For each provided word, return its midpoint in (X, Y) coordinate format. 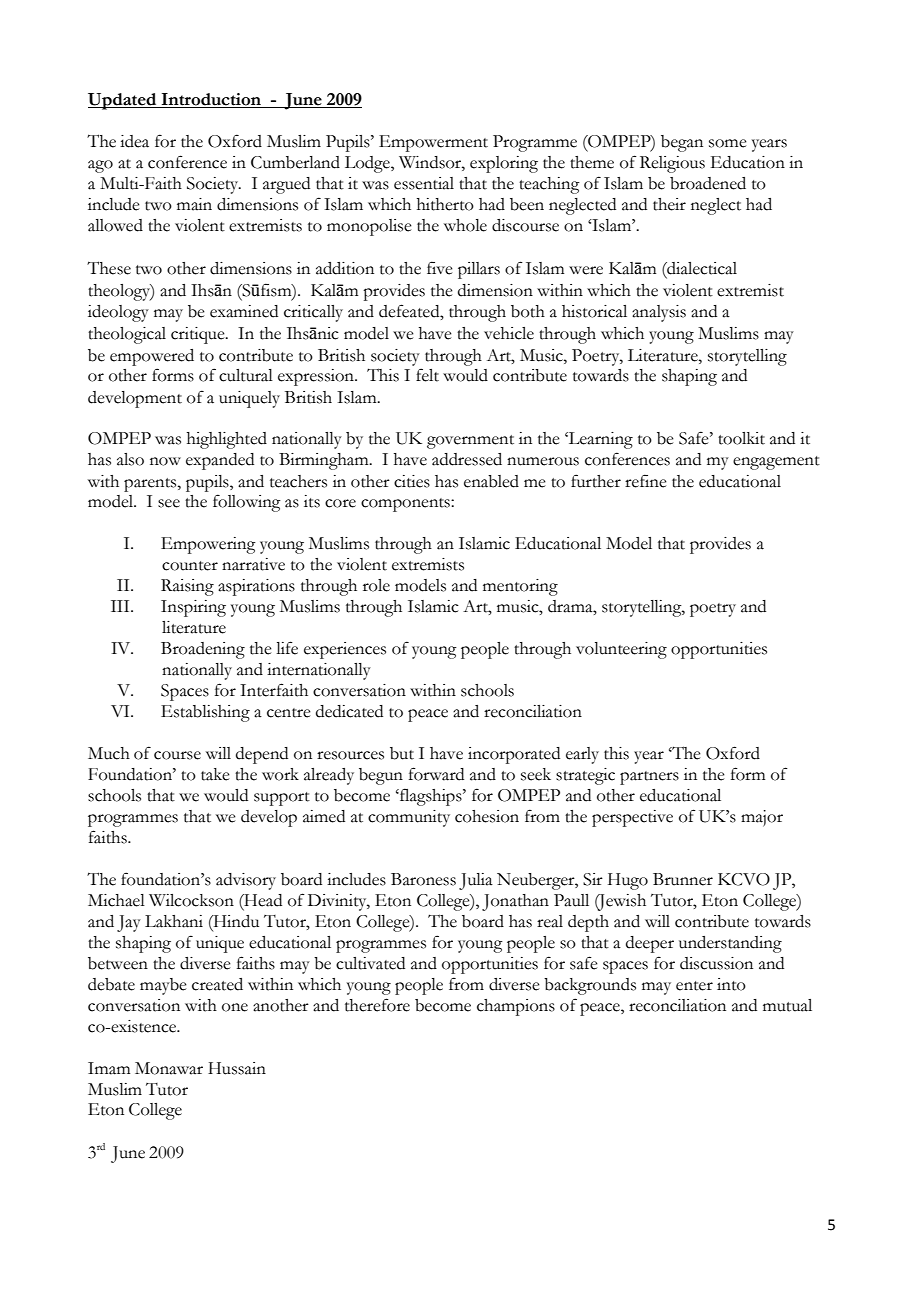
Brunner (683, 879)
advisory (246, 881)
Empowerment (433, 143)
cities (412, 481)
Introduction (211, 99)
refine (646, 481)
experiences (345, 650)
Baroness (423, 879)
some (728, 143)
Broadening (203, 650)
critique (199, 335)
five (440, 268)
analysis (659, 313)
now (165, 461)
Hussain (237, 1068)
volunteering (621, 650)
